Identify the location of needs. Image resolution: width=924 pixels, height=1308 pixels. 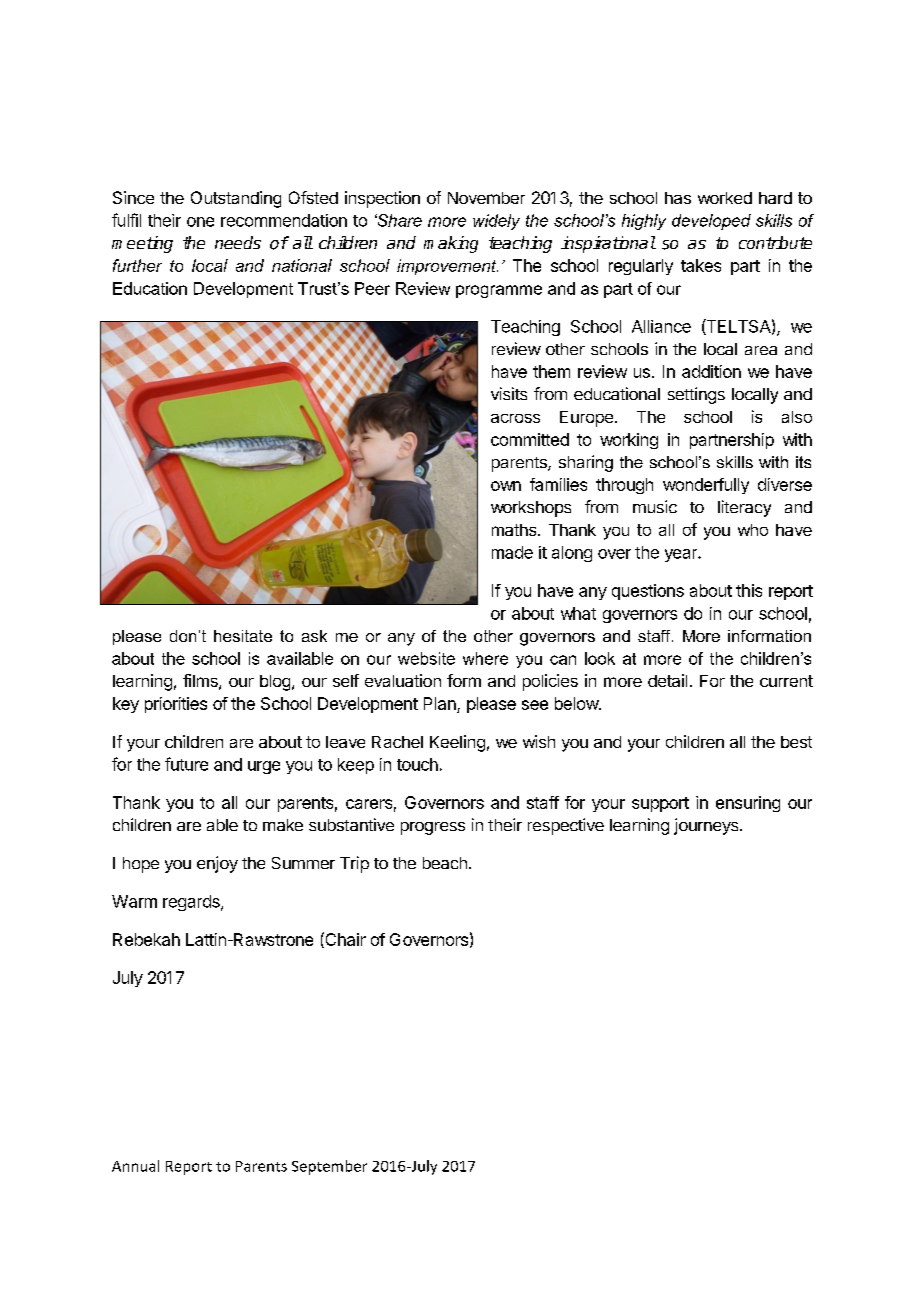
(238, 242).
